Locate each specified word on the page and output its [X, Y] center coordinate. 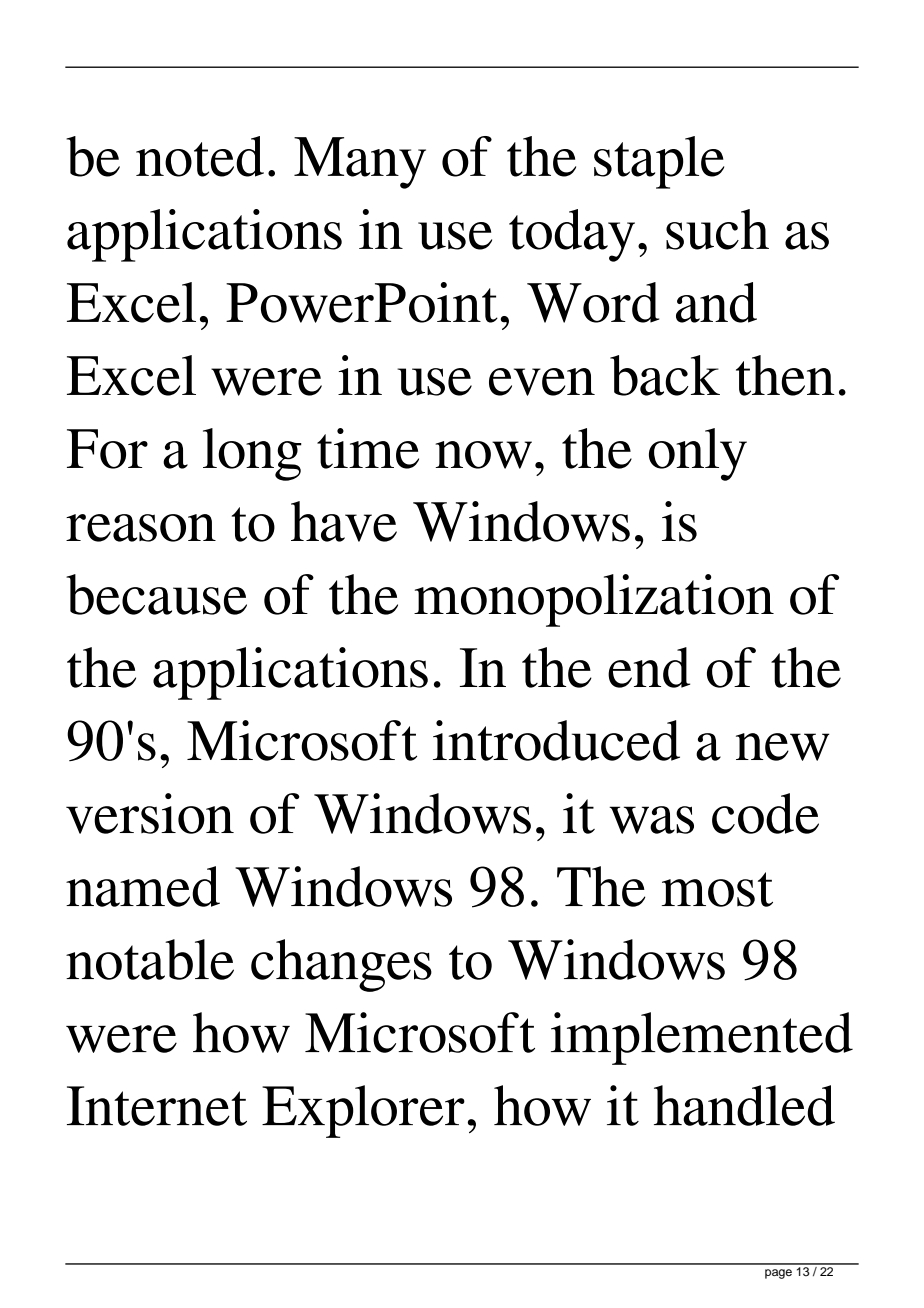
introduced [556, 740]
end [649, 667]
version [150, 813]
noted [200, 156]
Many [360, 163]
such [717, 229]
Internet [157, 1106]
